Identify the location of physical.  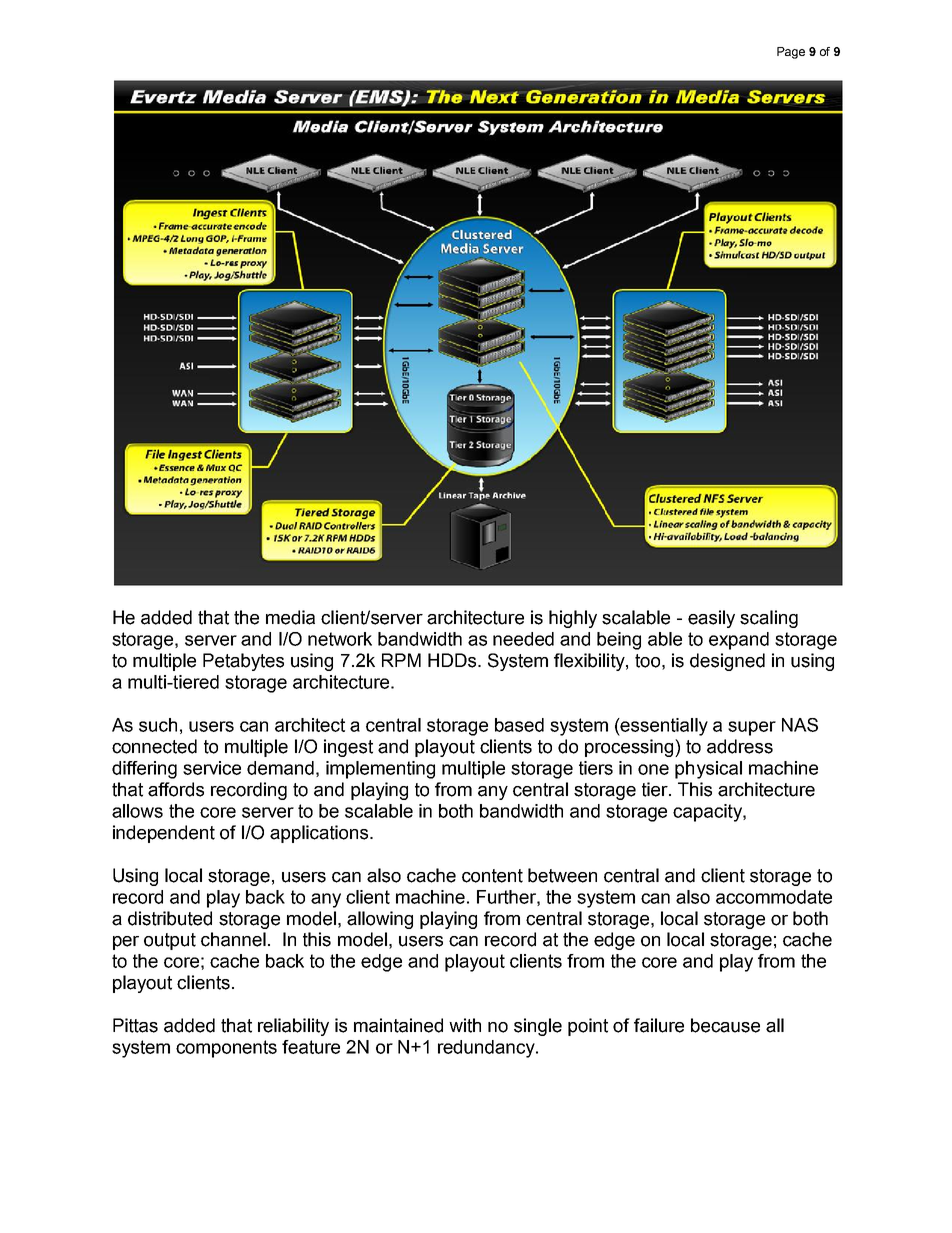
(708, 770).
